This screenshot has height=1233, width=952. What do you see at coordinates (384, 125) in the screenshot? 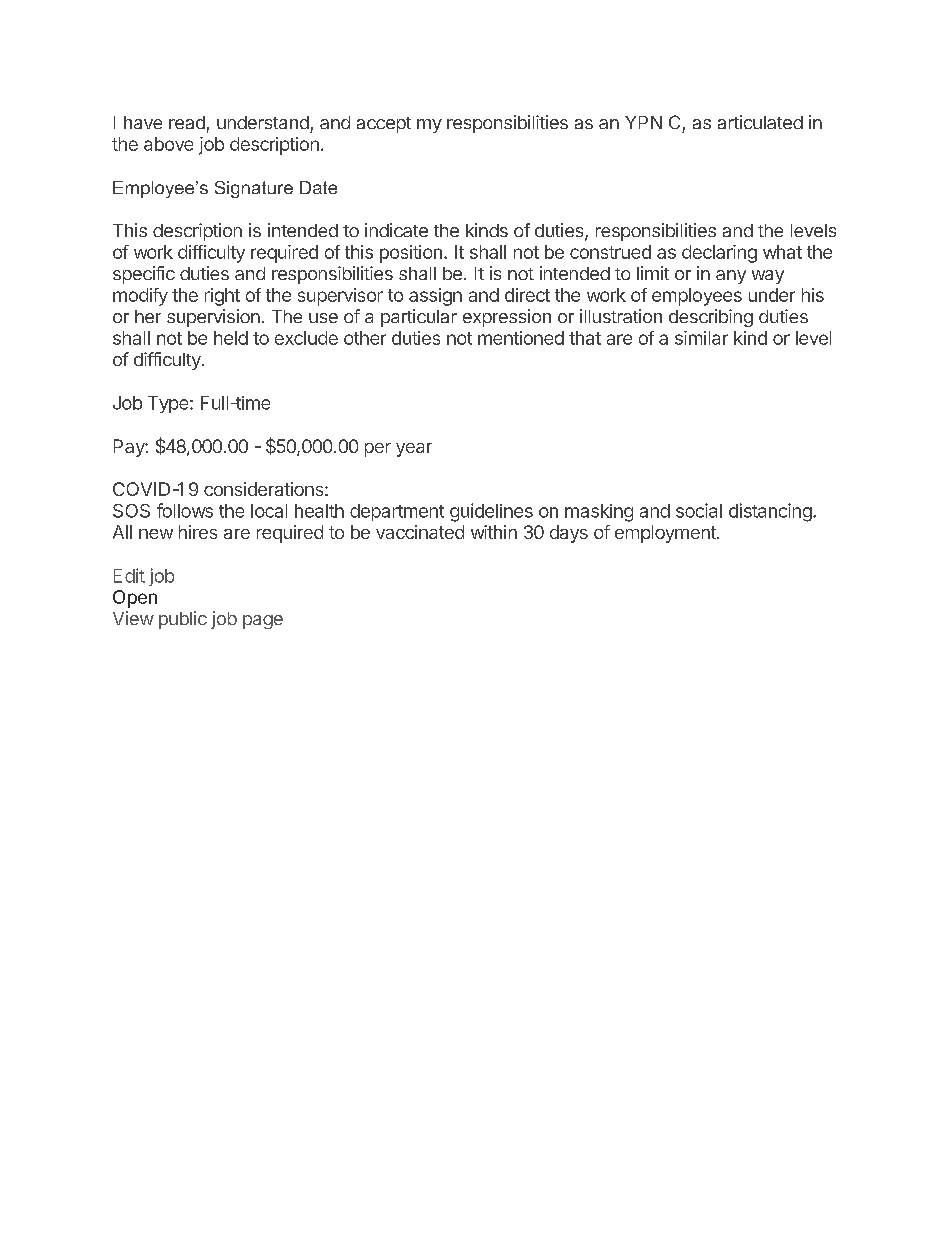
I see `accept` at bounding box center [384, 125].
